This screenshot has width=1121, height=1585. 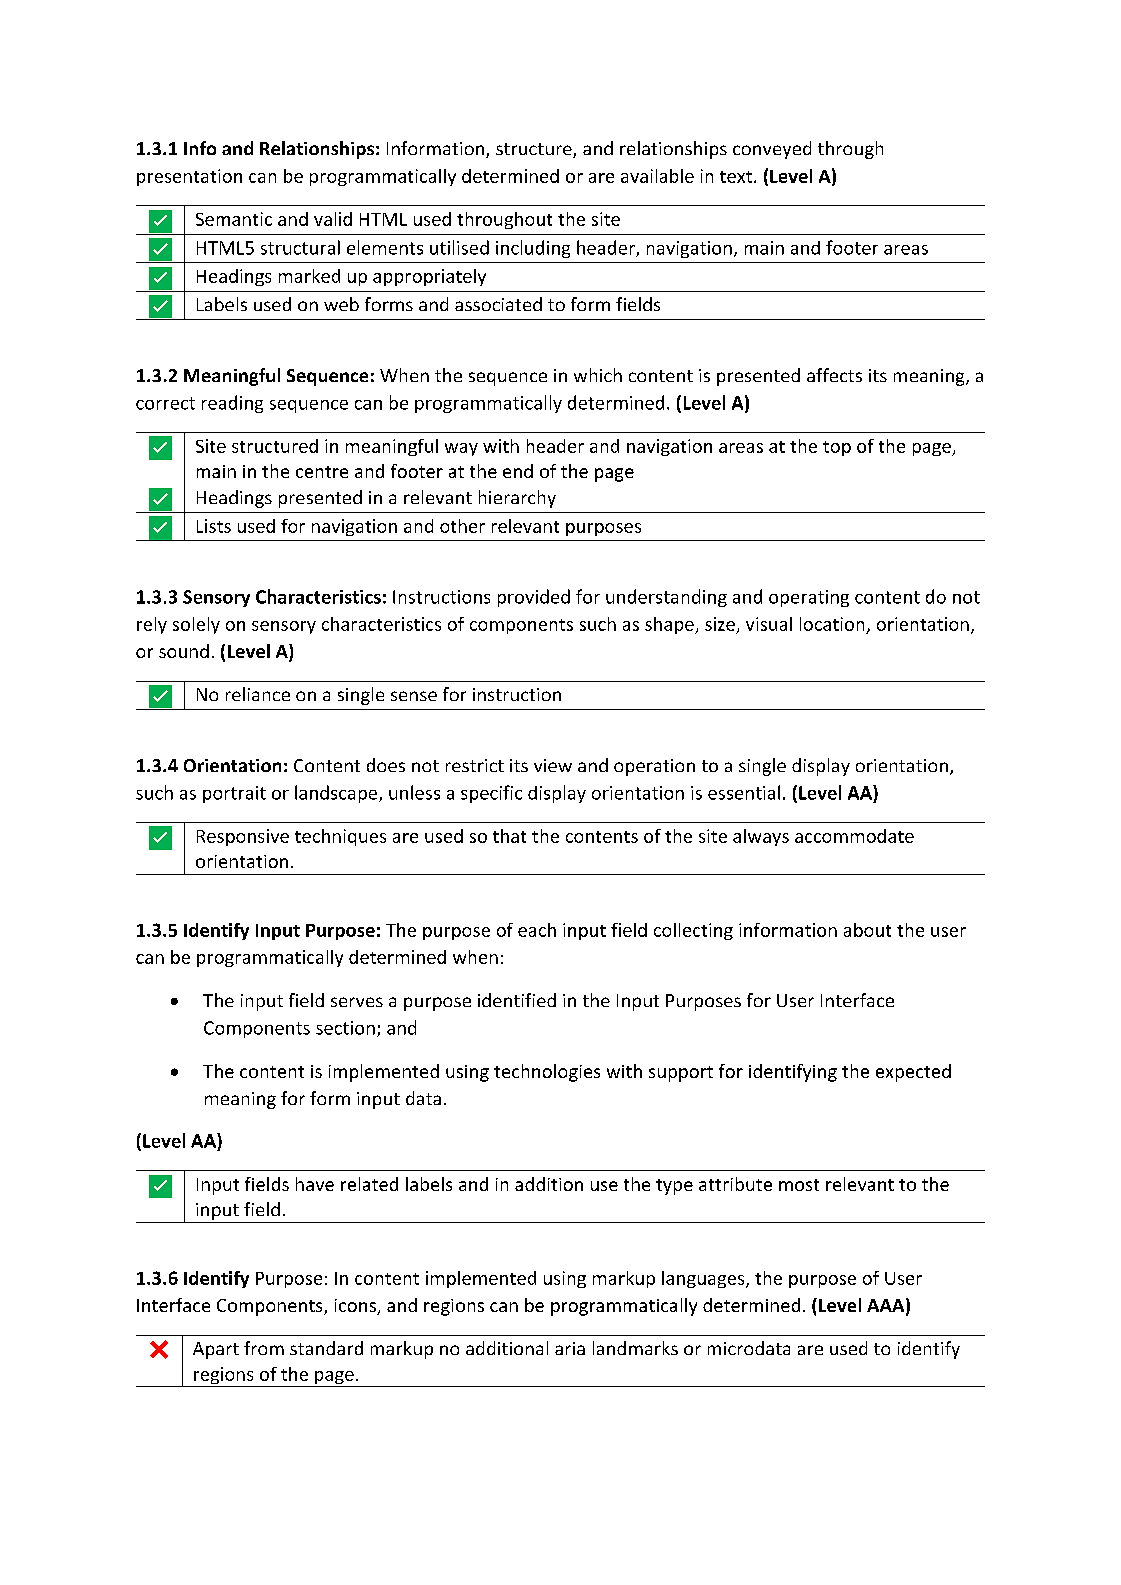 I want to click on including, so click(x=533, y=249).
